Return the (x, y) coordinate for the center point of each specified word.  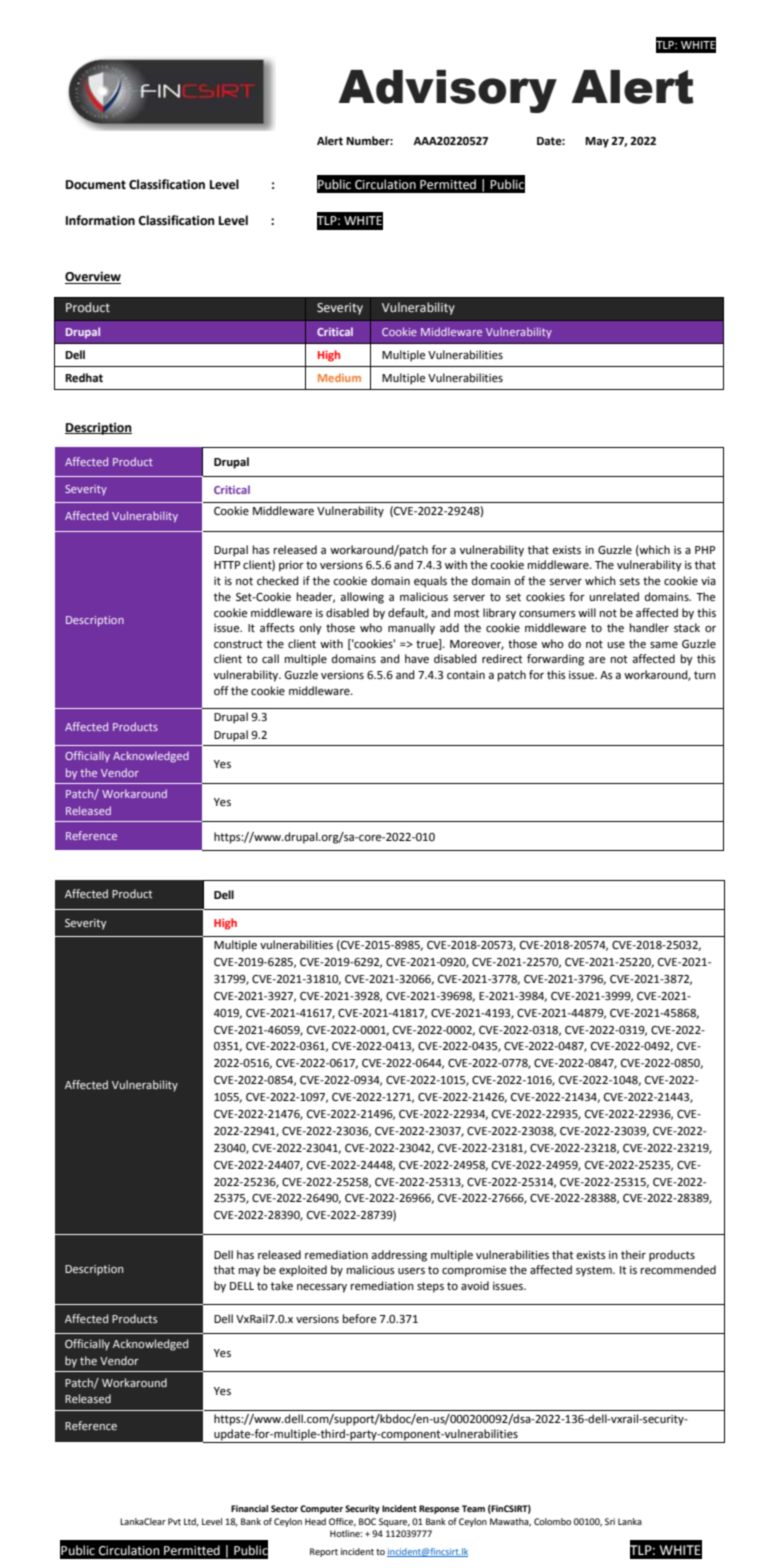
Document (96, 185)
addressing (399, 1256)
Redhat (84, 378)
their (633, 1255)
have (417, 659)
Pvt (174, 1521)
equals (430, 582)
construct (238, 644)
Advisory (448, 91)
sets (630, 581)
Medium (339, 377)
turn (705, 675)
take (282, 1286)
